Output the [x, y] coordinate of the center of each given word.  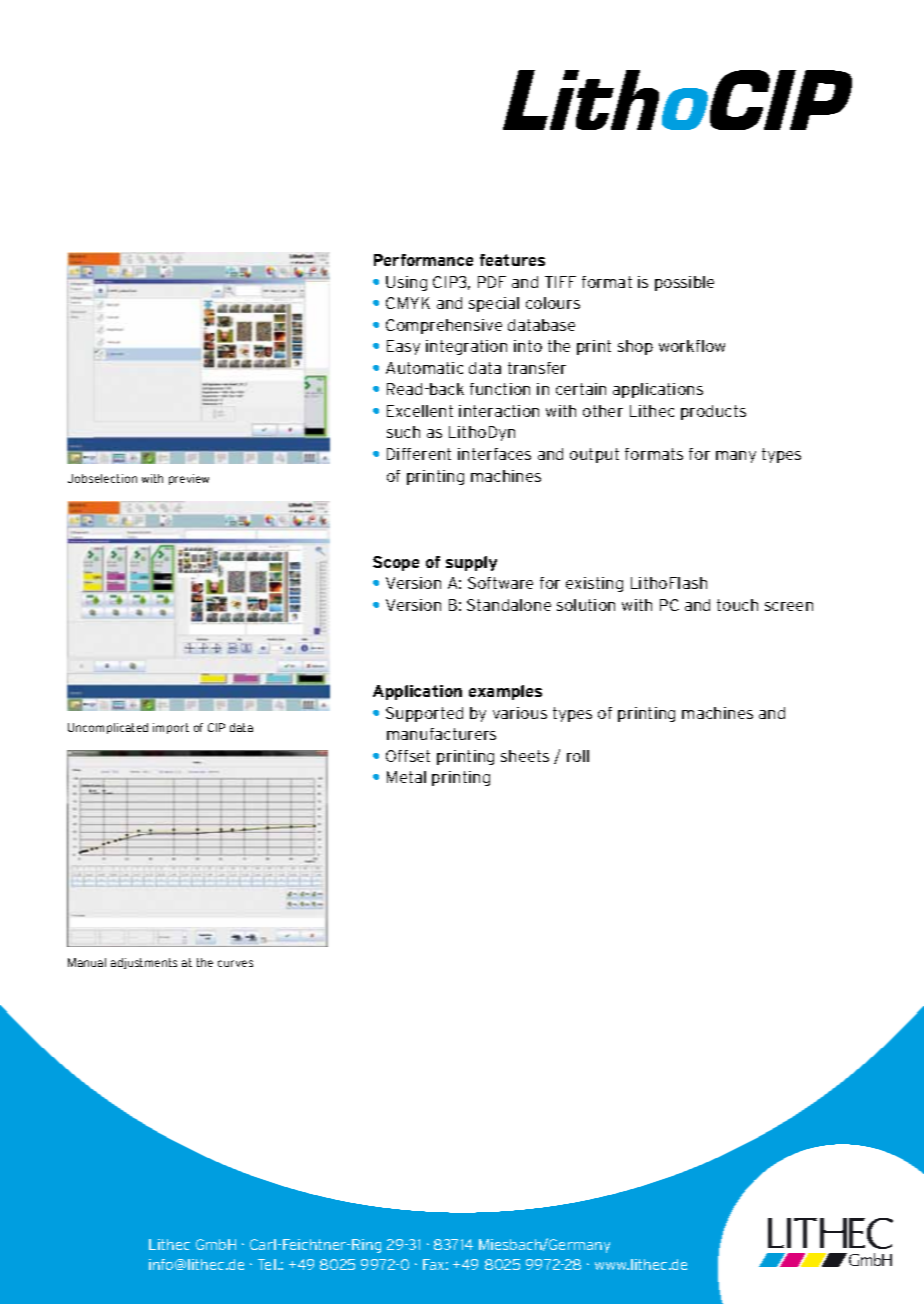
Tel [267, 1264]
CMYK [408, 303]
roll [578, 756]
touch [737, 605]
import [171, 728]
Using [406, 283]
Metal [406, 777]
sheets [525, 756]
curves [235, 963]
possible [684, 283]
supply [471, 563]
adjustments [144, 963]
